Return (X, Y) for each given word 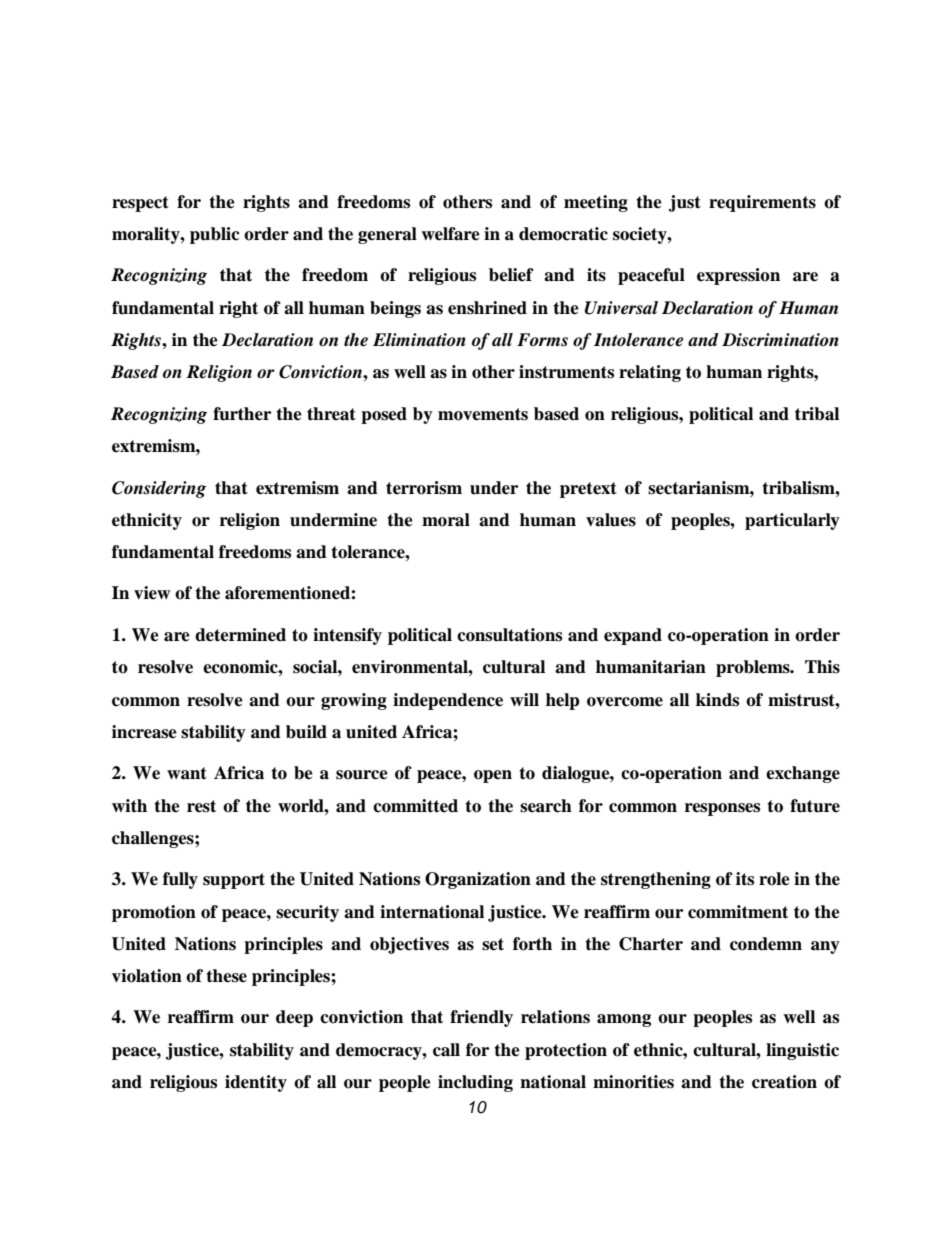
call (446, 1050)
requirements (762, 203)
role (774, 879)
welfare (450, 234)
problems (754, 668)
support (234, 881)
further (242, 414)
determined (240, 635)
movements (483, 414)
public (215, 235)
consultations (509, 635)
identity (256, 1083)
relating (650, 373)
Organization (478, 880)
